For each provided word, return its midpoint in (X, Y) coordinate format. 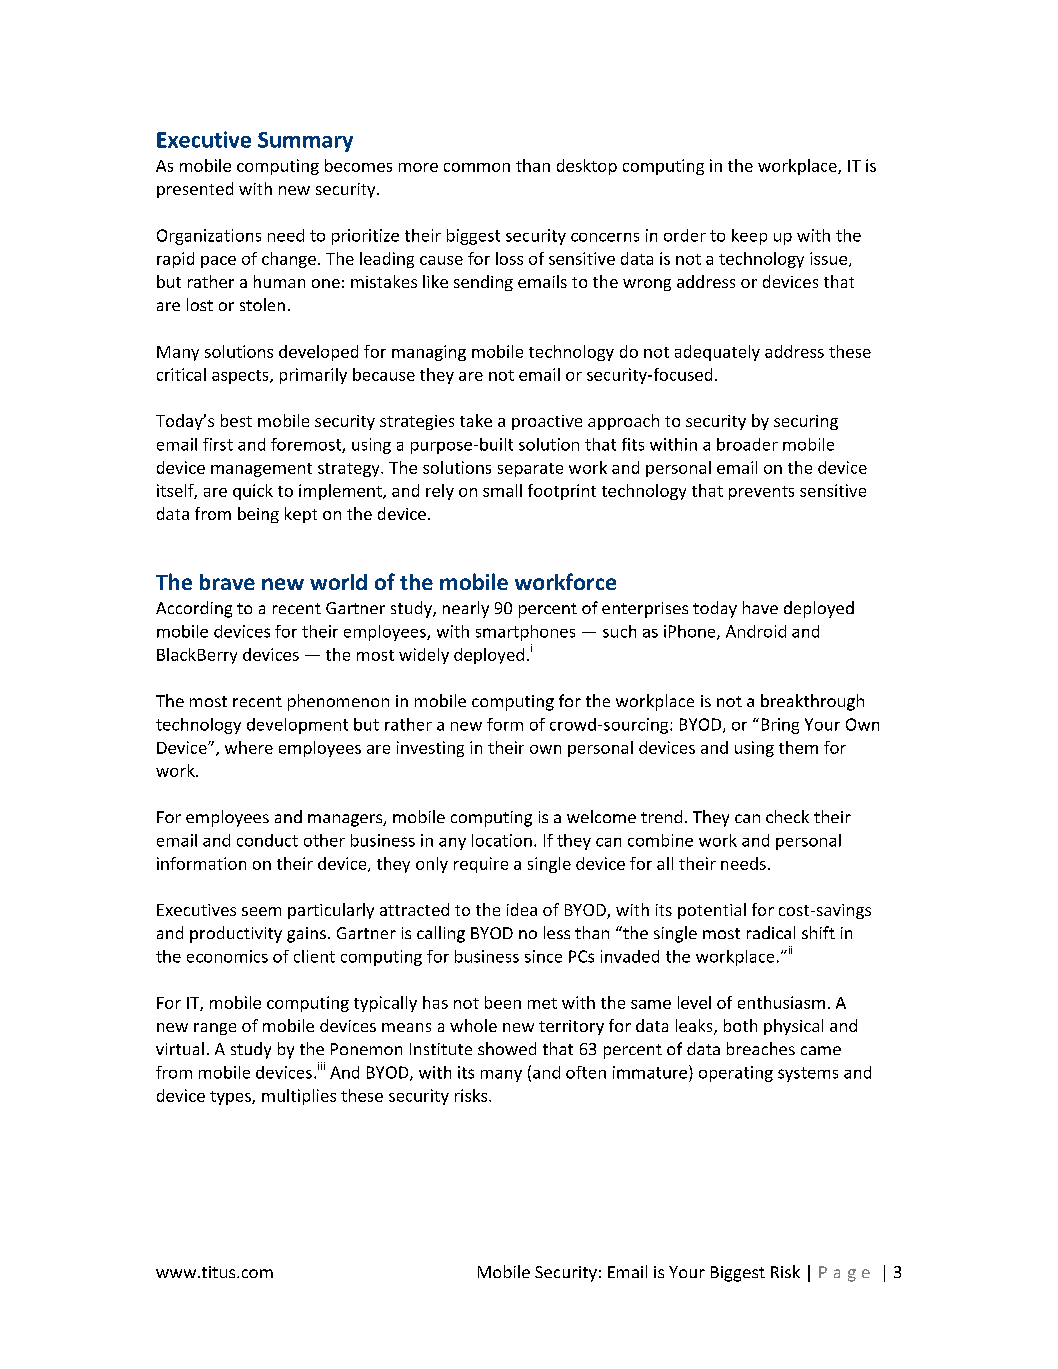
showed (507, 1048)
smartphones (525, 633)
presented (195, 190)
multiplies (299, 1097)
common (477, 167)
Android (756, 631)
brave (227, 582)
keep (749, 237)
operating (736, 1074)
